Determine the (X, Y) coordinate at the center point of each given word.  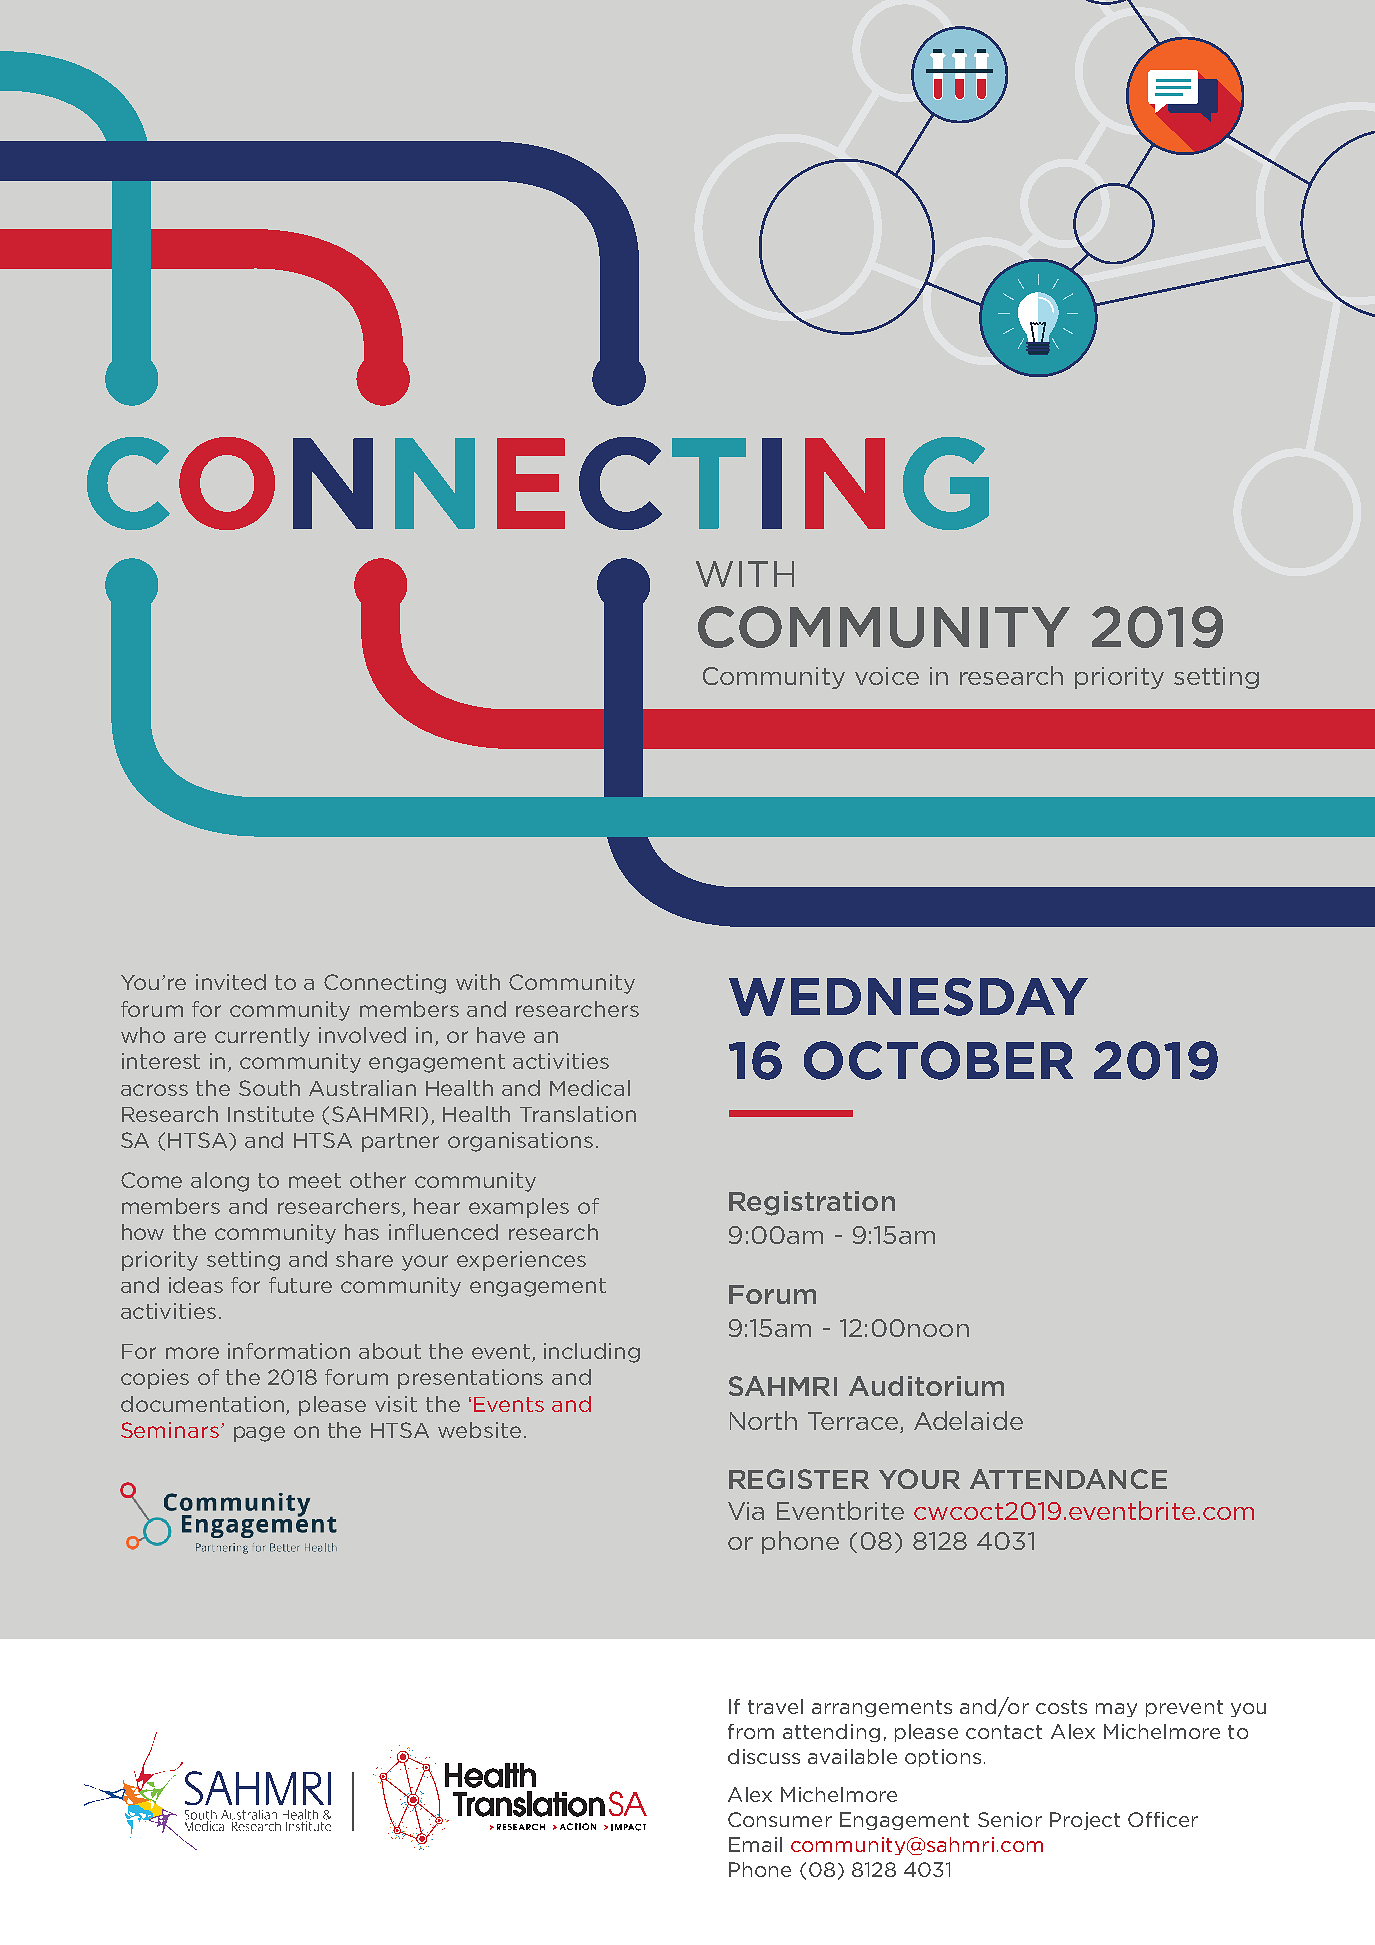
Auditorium (926, 1386)
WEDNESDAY (908, 997)
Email (755, 1844)
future (300, 1285)
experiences (521, 1261)
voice (887, 676)
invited (231, 982)
